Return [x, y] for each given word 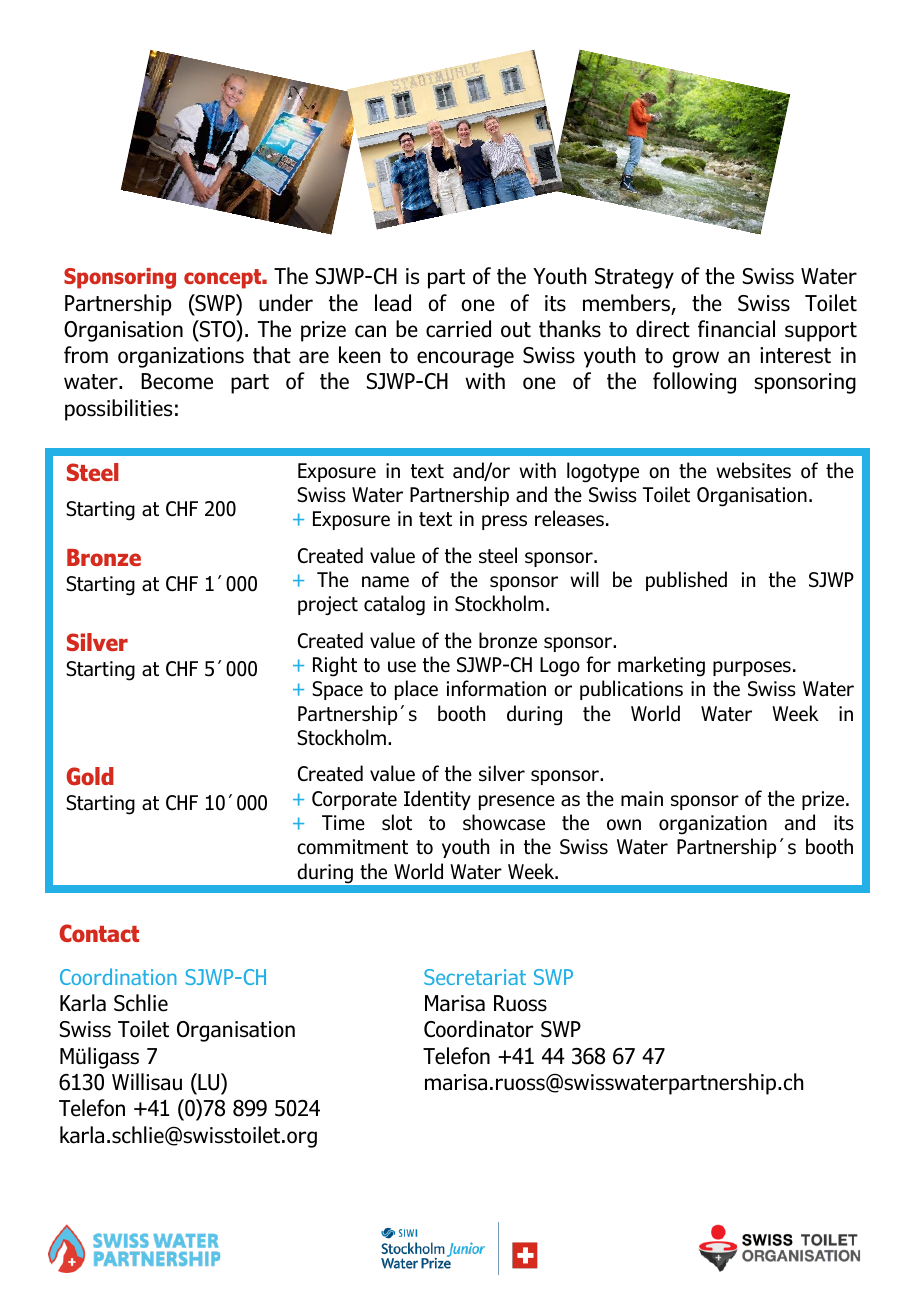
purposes [752, 668]
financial [736, 329]
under [286, 303]
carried [458, 329]
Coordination [118, 976]
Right [335, 666]
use [402, 667]
